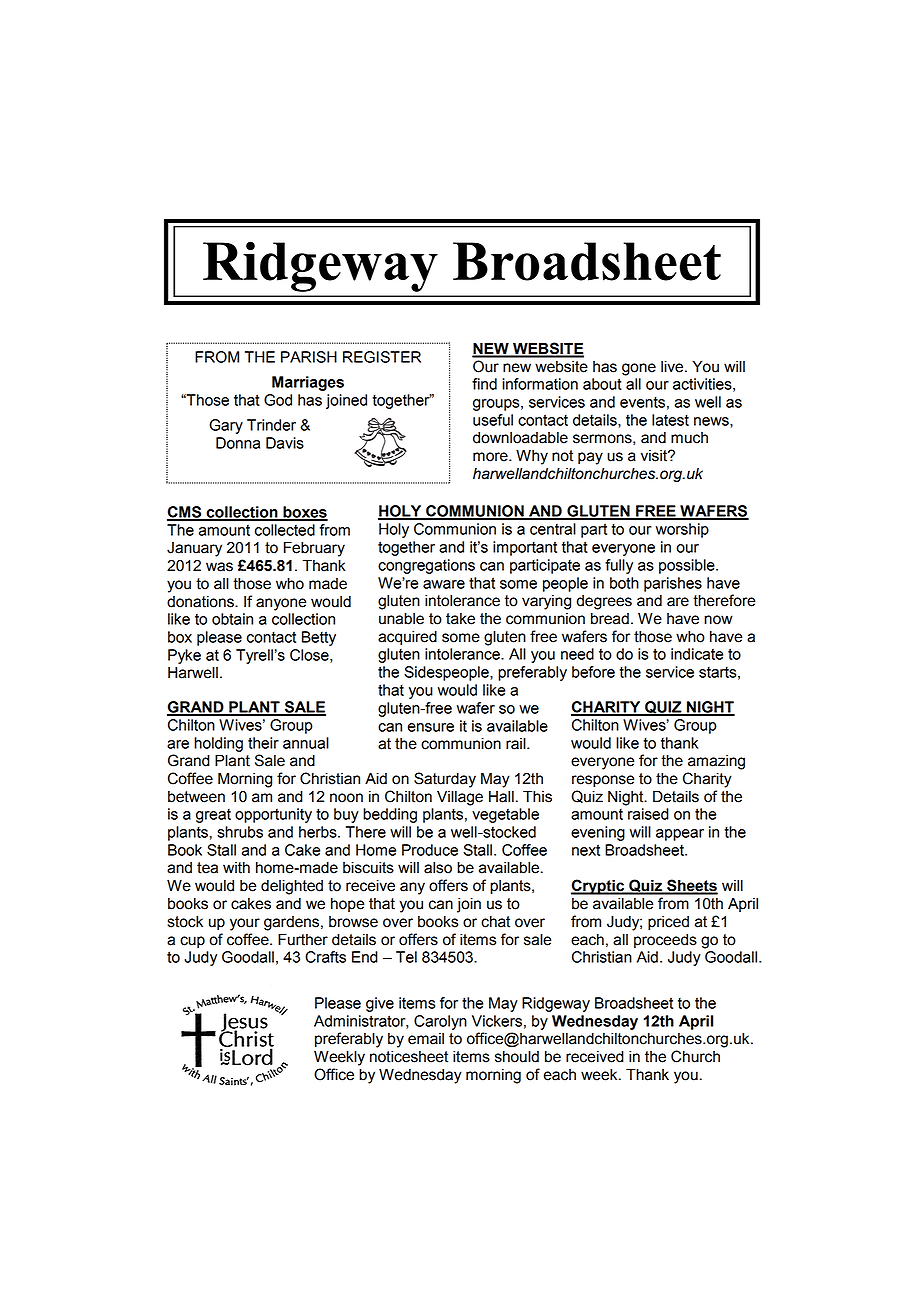  I want to click on ensure, so click(431, 727).
